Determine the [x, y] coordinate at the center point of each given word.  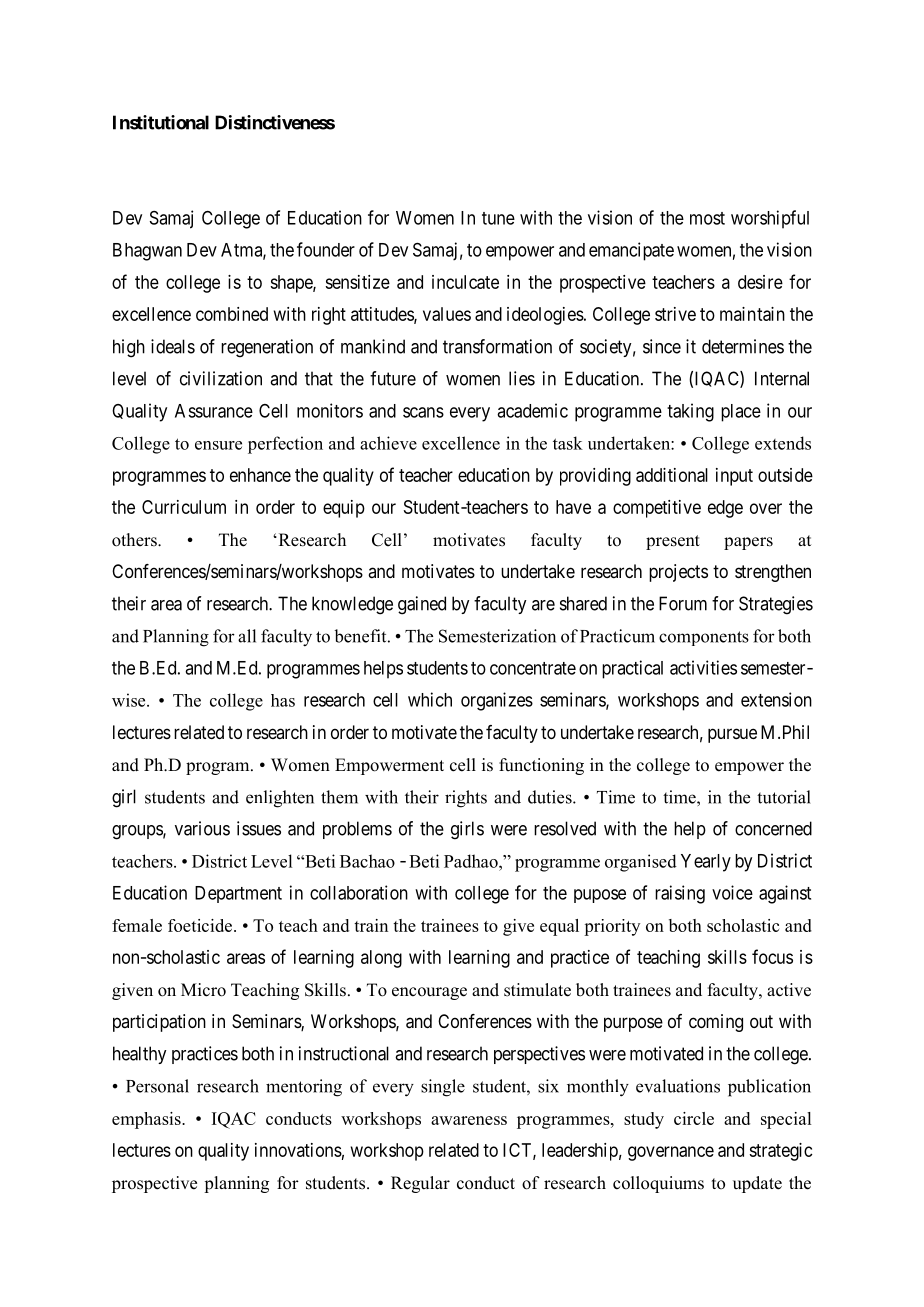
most [707, 218]
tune [498, 218]
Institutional [161, 122]
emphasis [147, 1120]
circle [694, 1118]
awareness [469, 1120]
